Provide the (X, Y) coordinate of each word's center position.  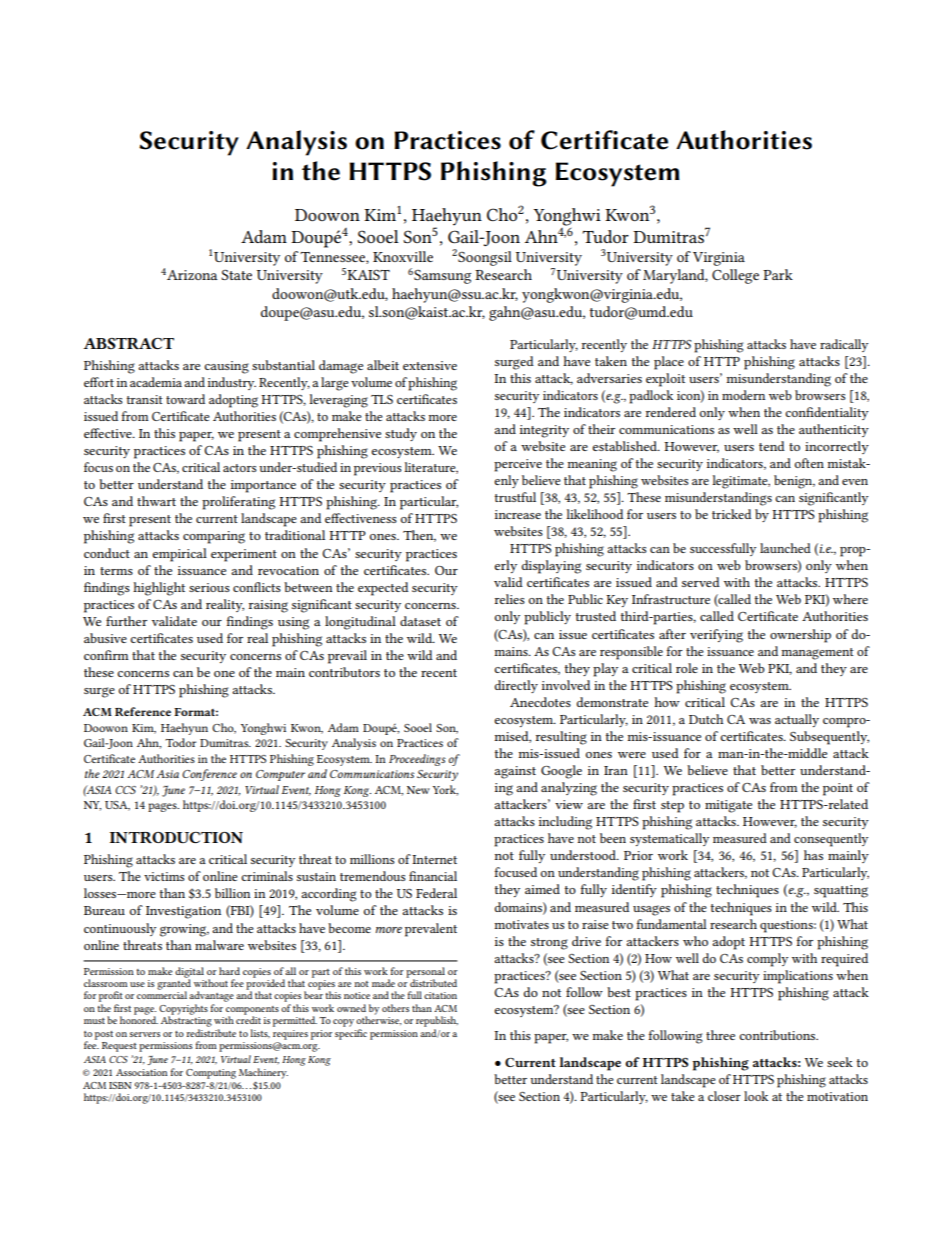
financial (433, 876)
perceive (518, 465)
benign (794, 482)
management (817, 654)
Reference (143, 711)
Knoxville (403, 256)
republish (437, 1021)
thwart (156, 501)
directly (516, 686)
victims (164, 876)
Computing (211, 1074)
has (813, 855)
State (236, 274)
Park (778, 274)
